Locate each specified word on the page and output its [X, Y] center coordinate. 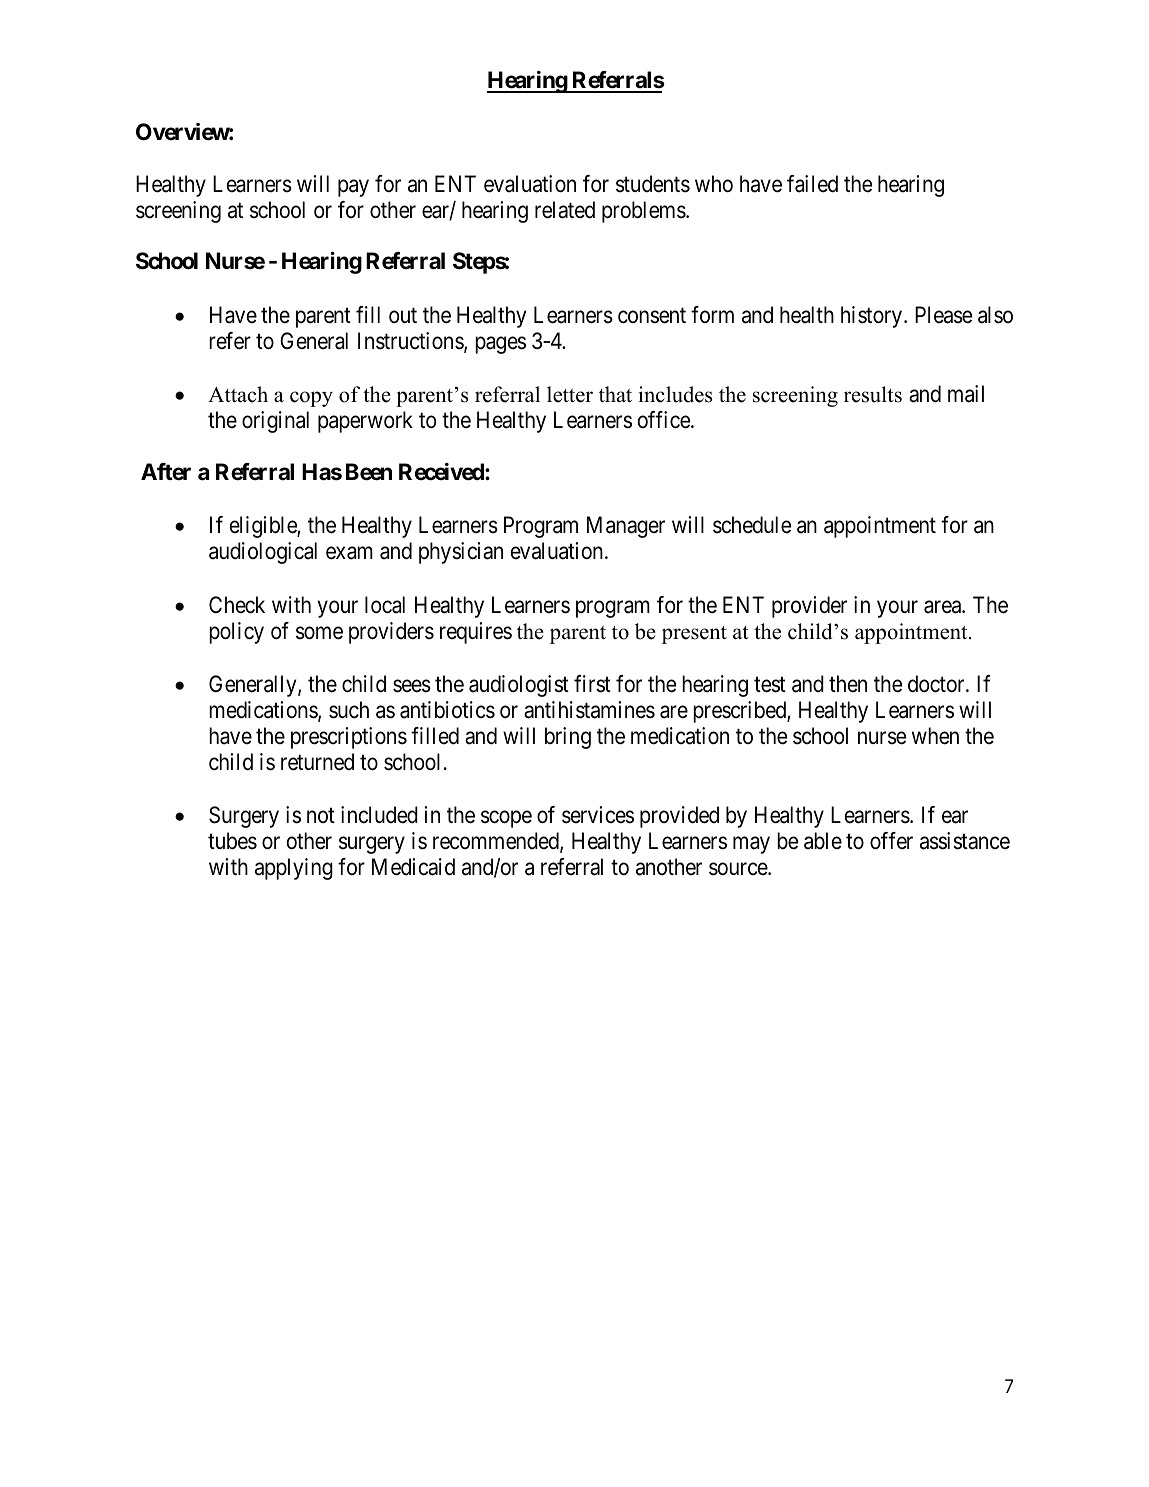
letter [570, 394]
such [349, 710]
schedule [752, 525]
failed [812, 184]
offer [891, 841]
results [873, 394]
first [592, 684]
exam [349, 553]
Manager [626, 527]
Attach [238, 394]
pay [353, 188]
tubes [232, 841]
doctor [937, 684]
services [598, 815]
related [565, 210]
